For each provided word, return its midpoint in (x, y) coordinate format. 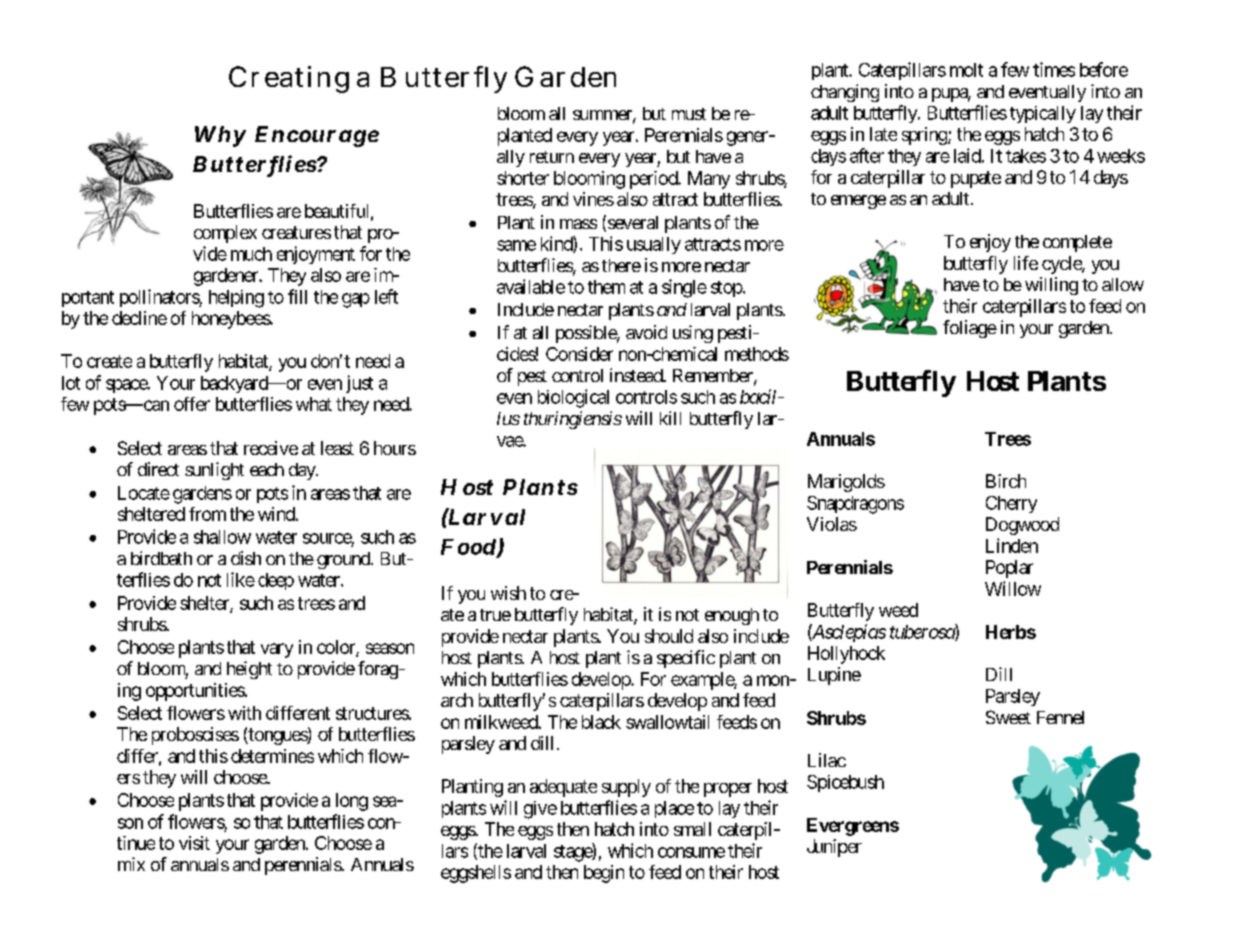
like (241, 579)
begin (604, 874)
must (689, 114)
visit (194, 843)
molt (966, 70)
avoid (646, 332)
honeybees (231, 320)
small (692, 829)
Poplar (1009, 569)
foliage (970, 329)
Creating (289, 79)
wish (508, 593)
